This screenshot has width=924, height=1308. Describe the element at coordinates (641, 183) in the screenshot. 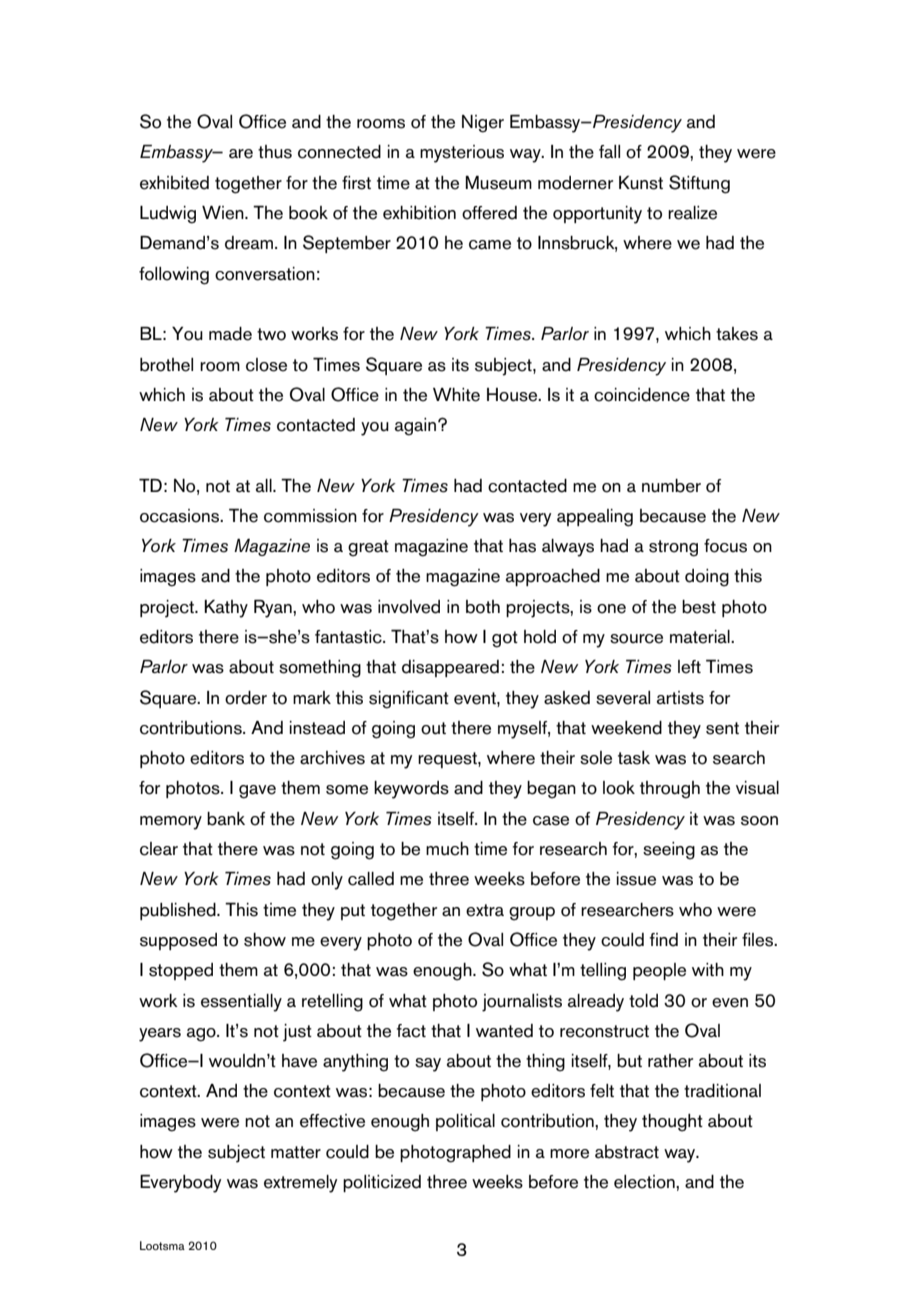

I see `Kunst` at that location.
